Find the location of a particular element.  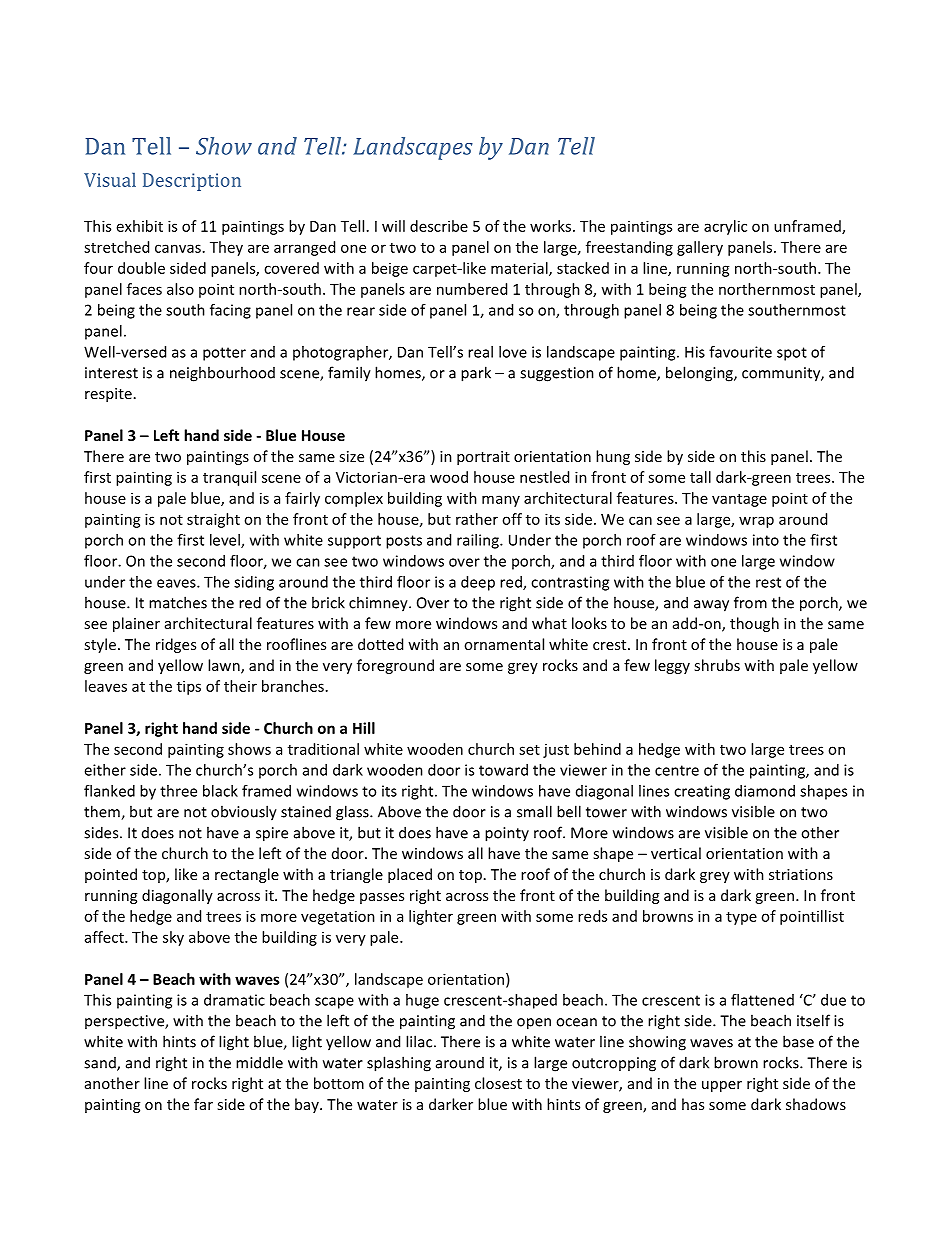

striations is located at coordinates (801, 874).
